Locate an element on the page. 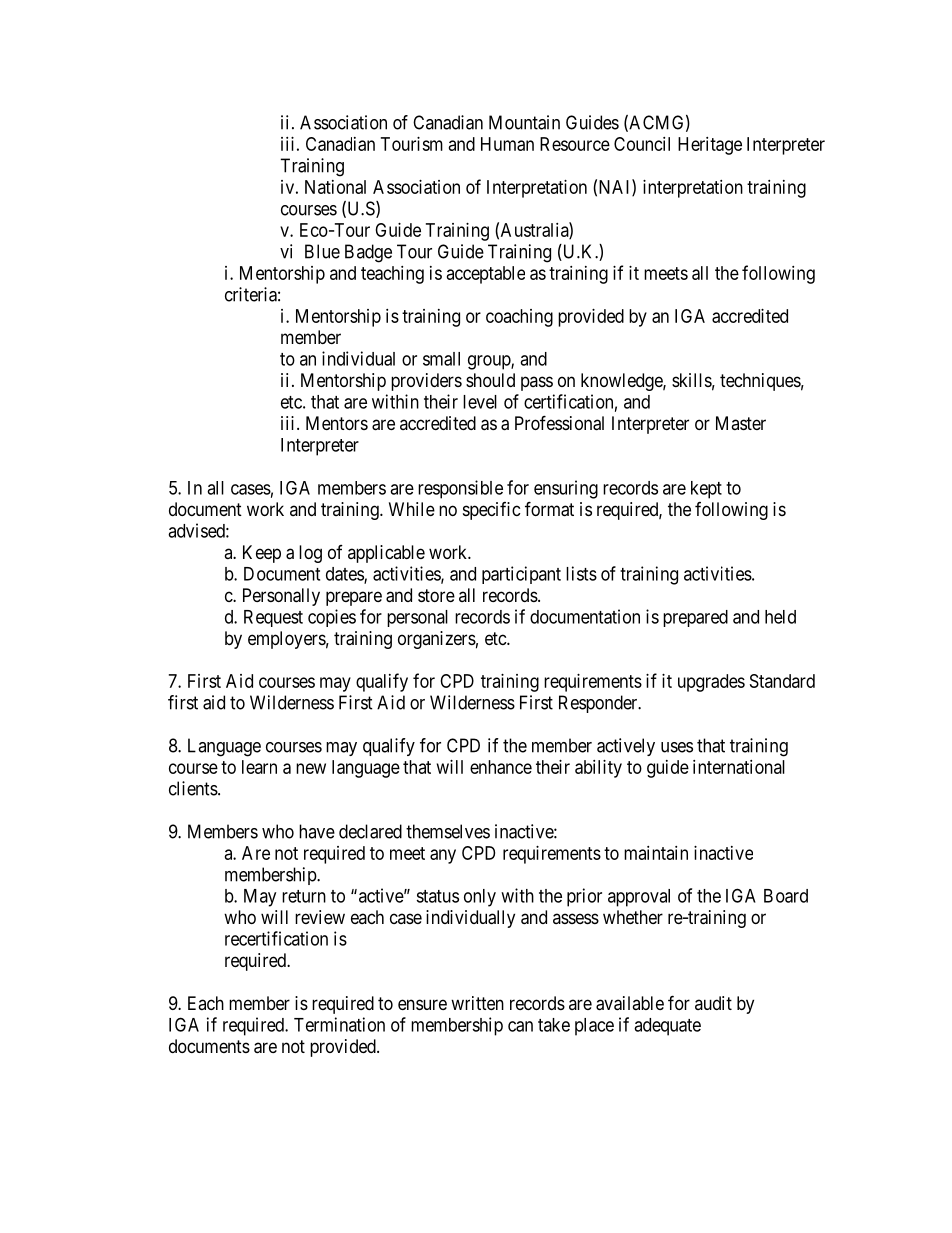 Image resolution: width=952 pixels, height=1233 pixels. held is located at coordinates (780, 617).
